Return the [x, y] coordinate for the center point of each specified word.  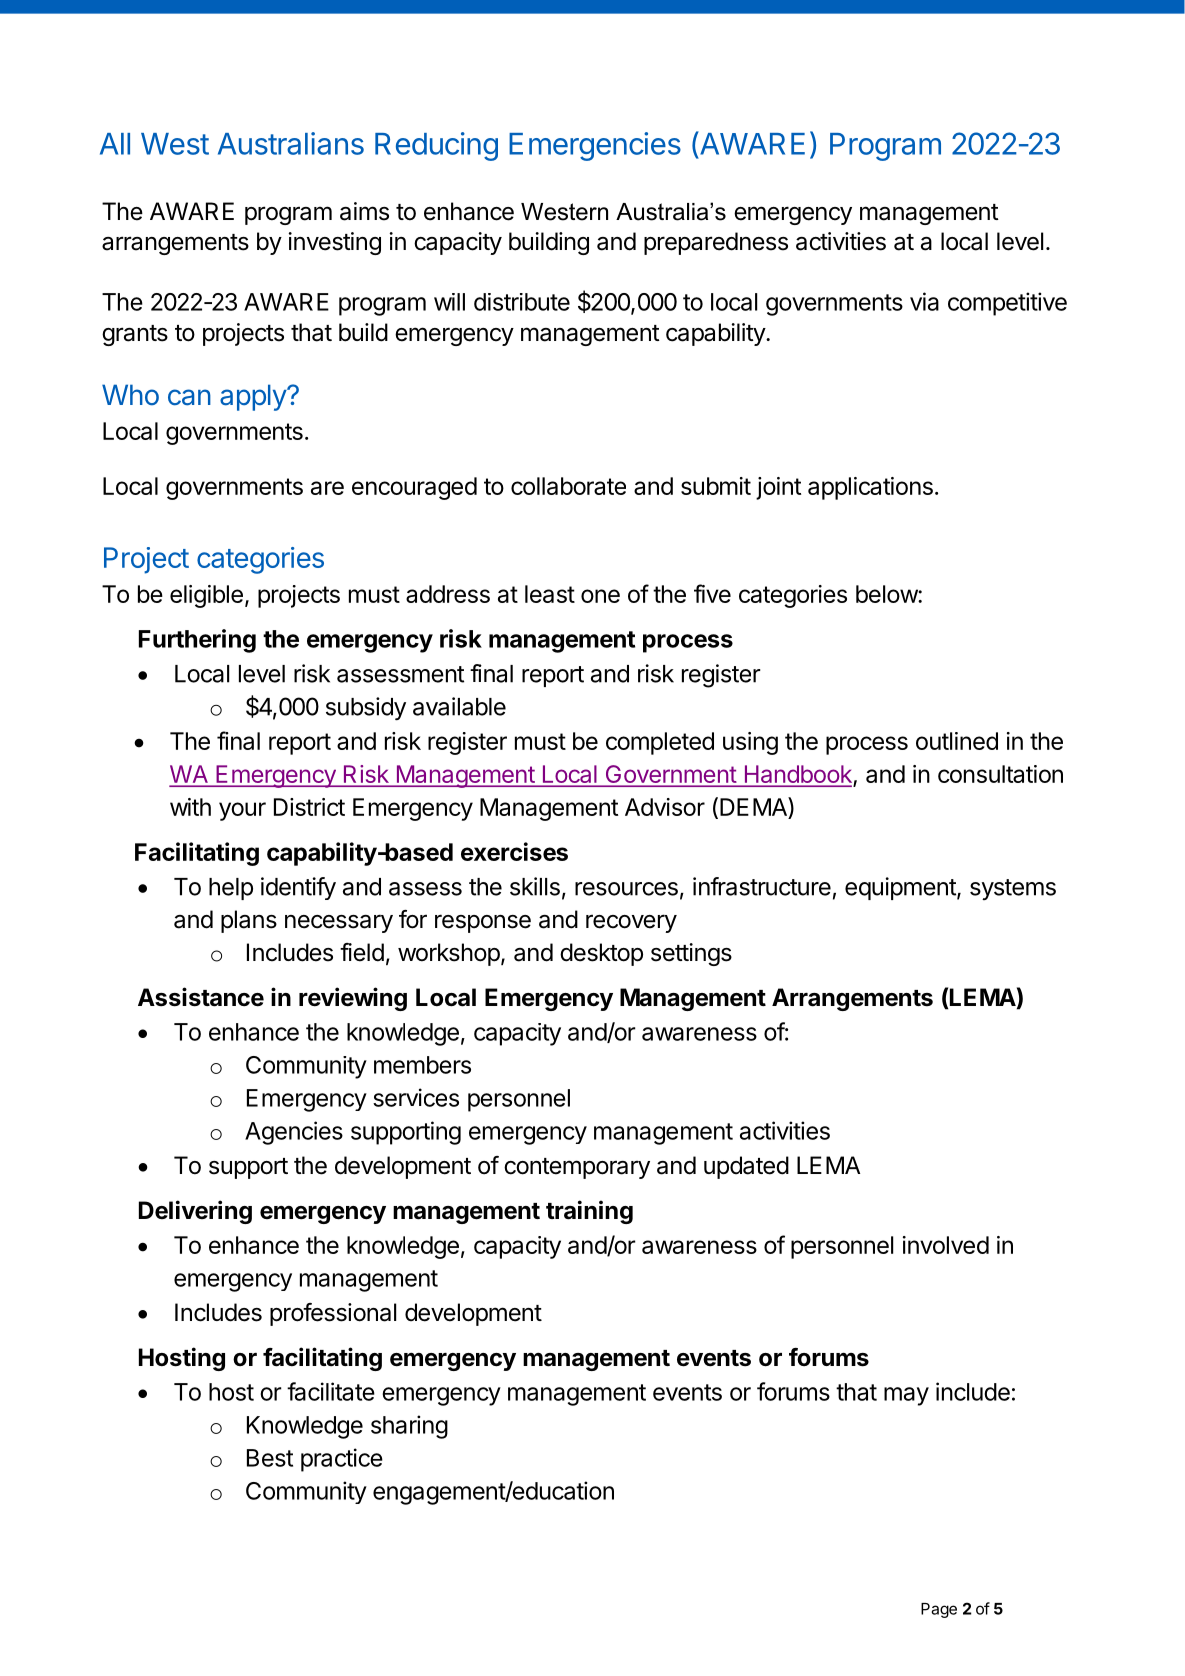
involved [946, 1245]
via [924, 301]
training [589, 1212]
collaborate [568, 486]
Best [270, 1458]
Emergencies [595, 146]
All [115, 144]
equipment [901, 888]
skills [535, 886]
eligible [206, 596]
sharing [409, 1427]
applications [870, 488]
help [231, 889]
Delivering [195, 1212]
